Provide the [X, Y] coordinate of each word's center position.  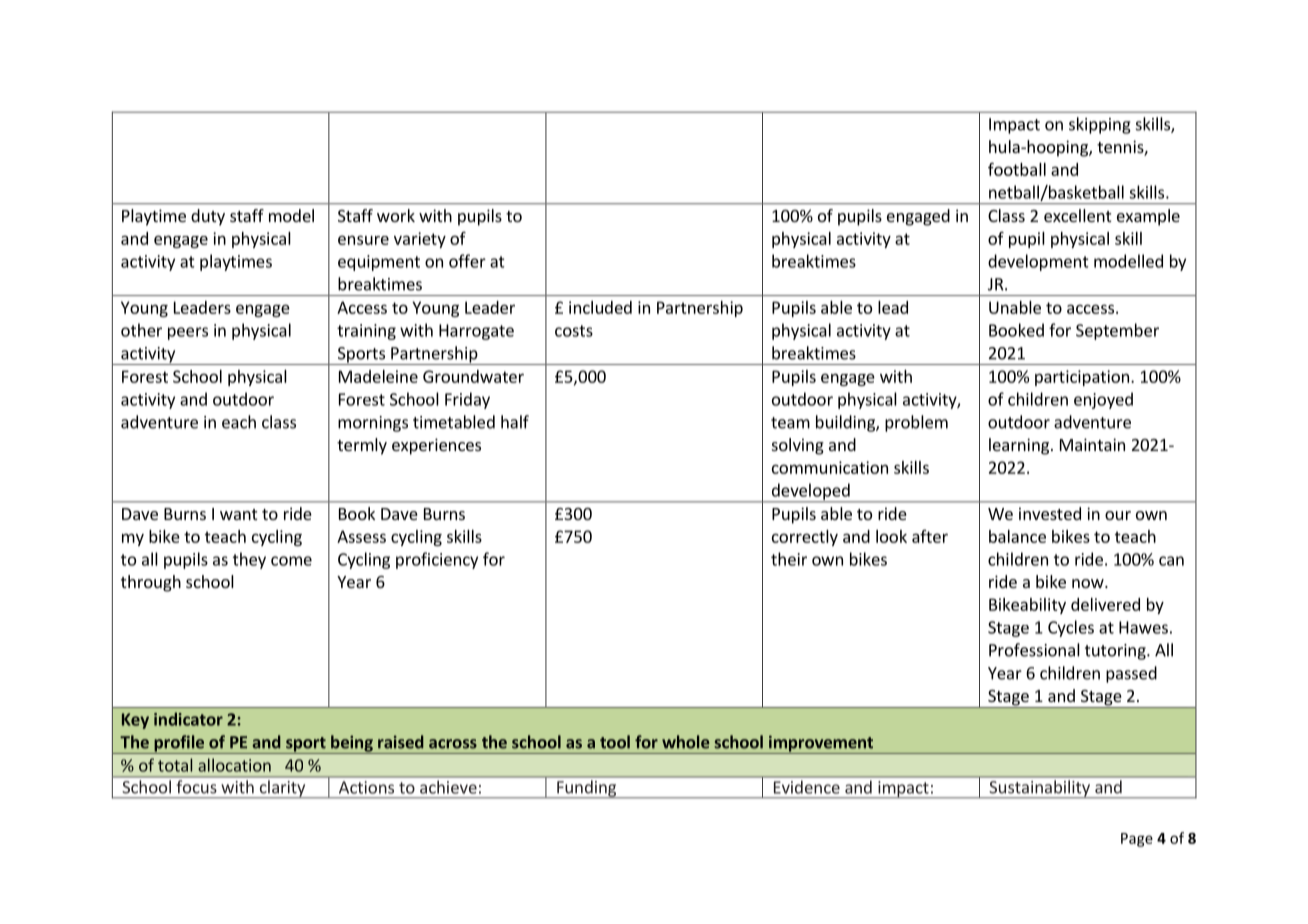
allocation [234, 765]
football [1017, 169]
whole [686, 742]
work [396, 215]
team [790, 423]
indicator [188, 719]
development [1038, 262]
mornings [373, 424]
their [789, 559]
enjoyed [1103, 400]
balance [1017, 536]
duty [208, 217]
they [249, 560]
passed [1131, 674]
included [600, 307]
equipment [379, 263]
